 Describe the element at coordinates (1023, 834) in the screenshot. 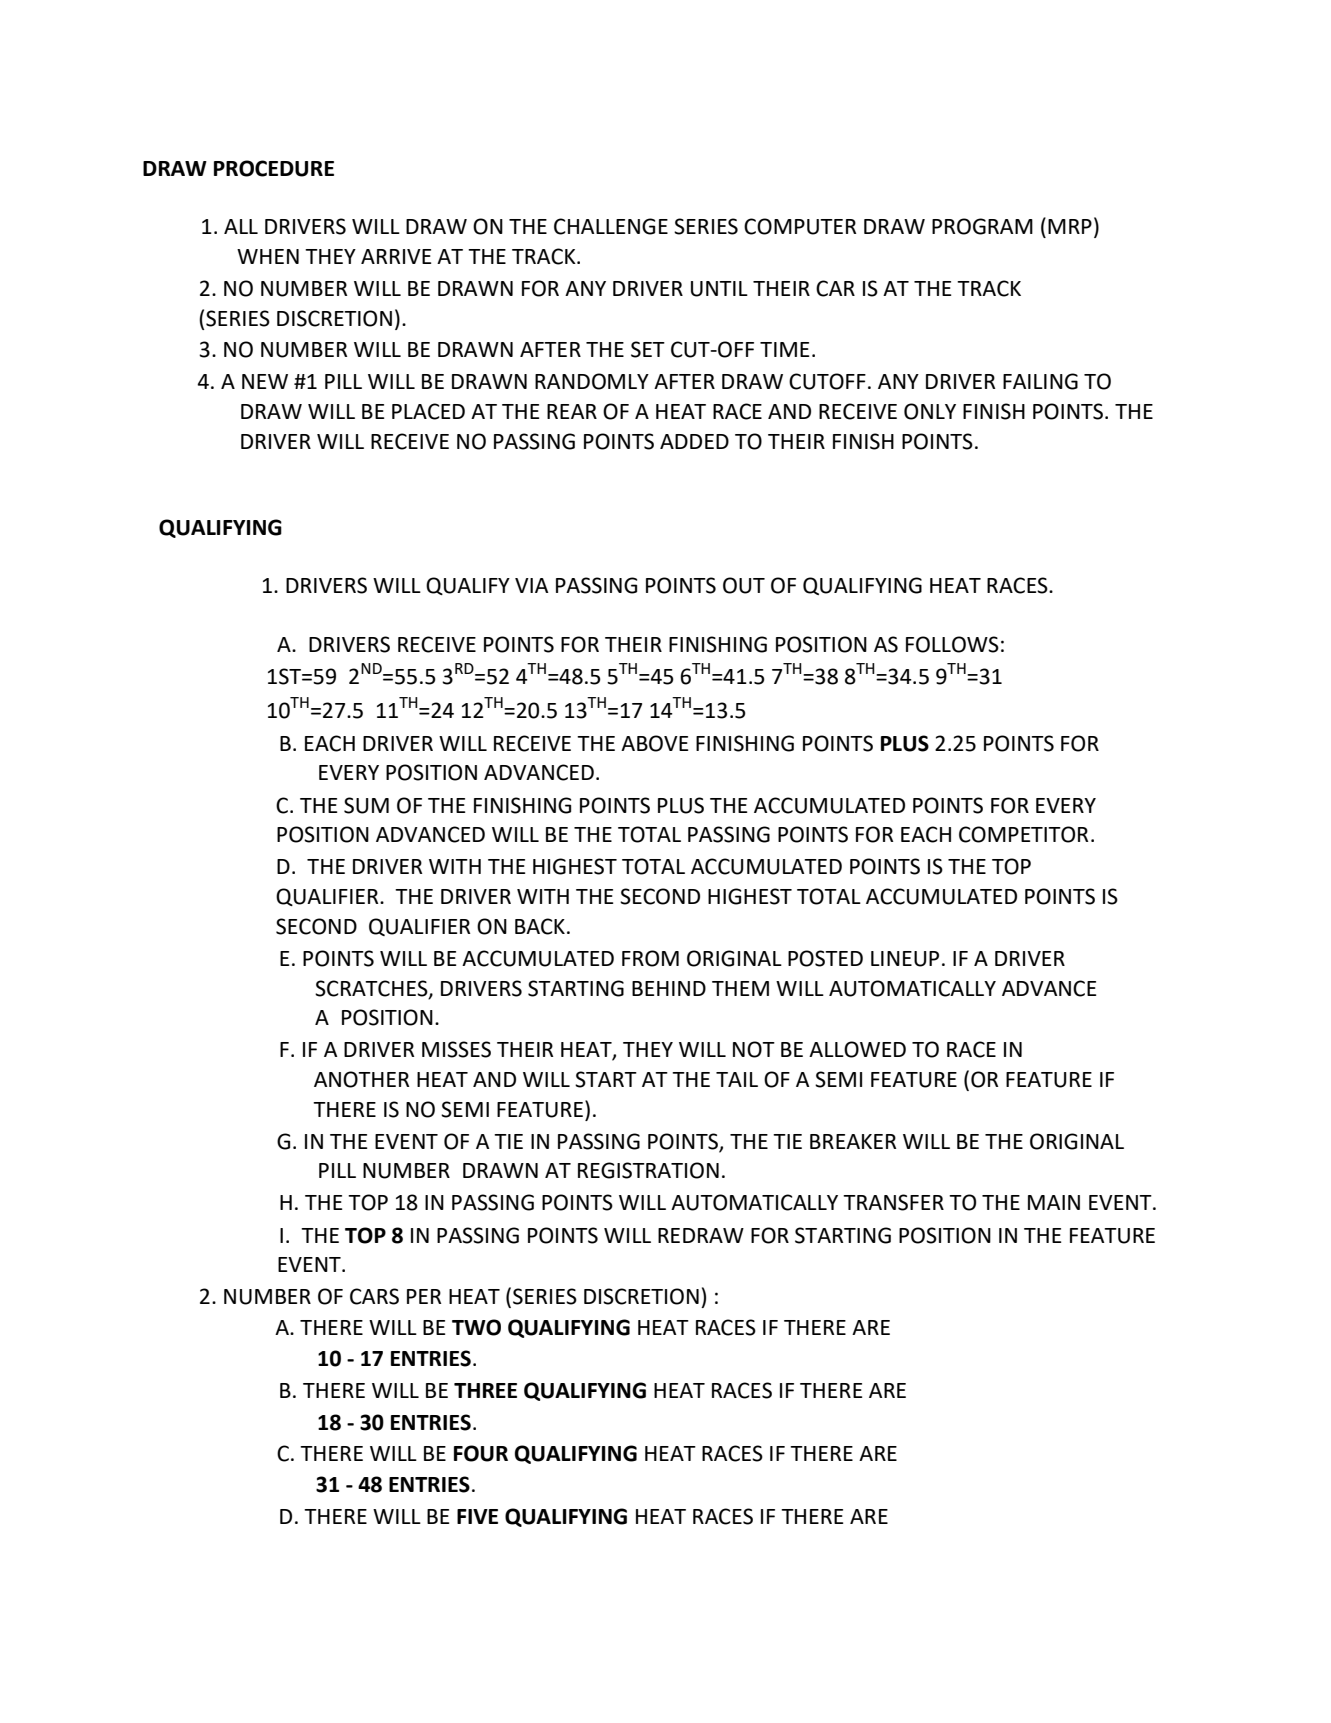

I see `COMPETITOR` at that location.
